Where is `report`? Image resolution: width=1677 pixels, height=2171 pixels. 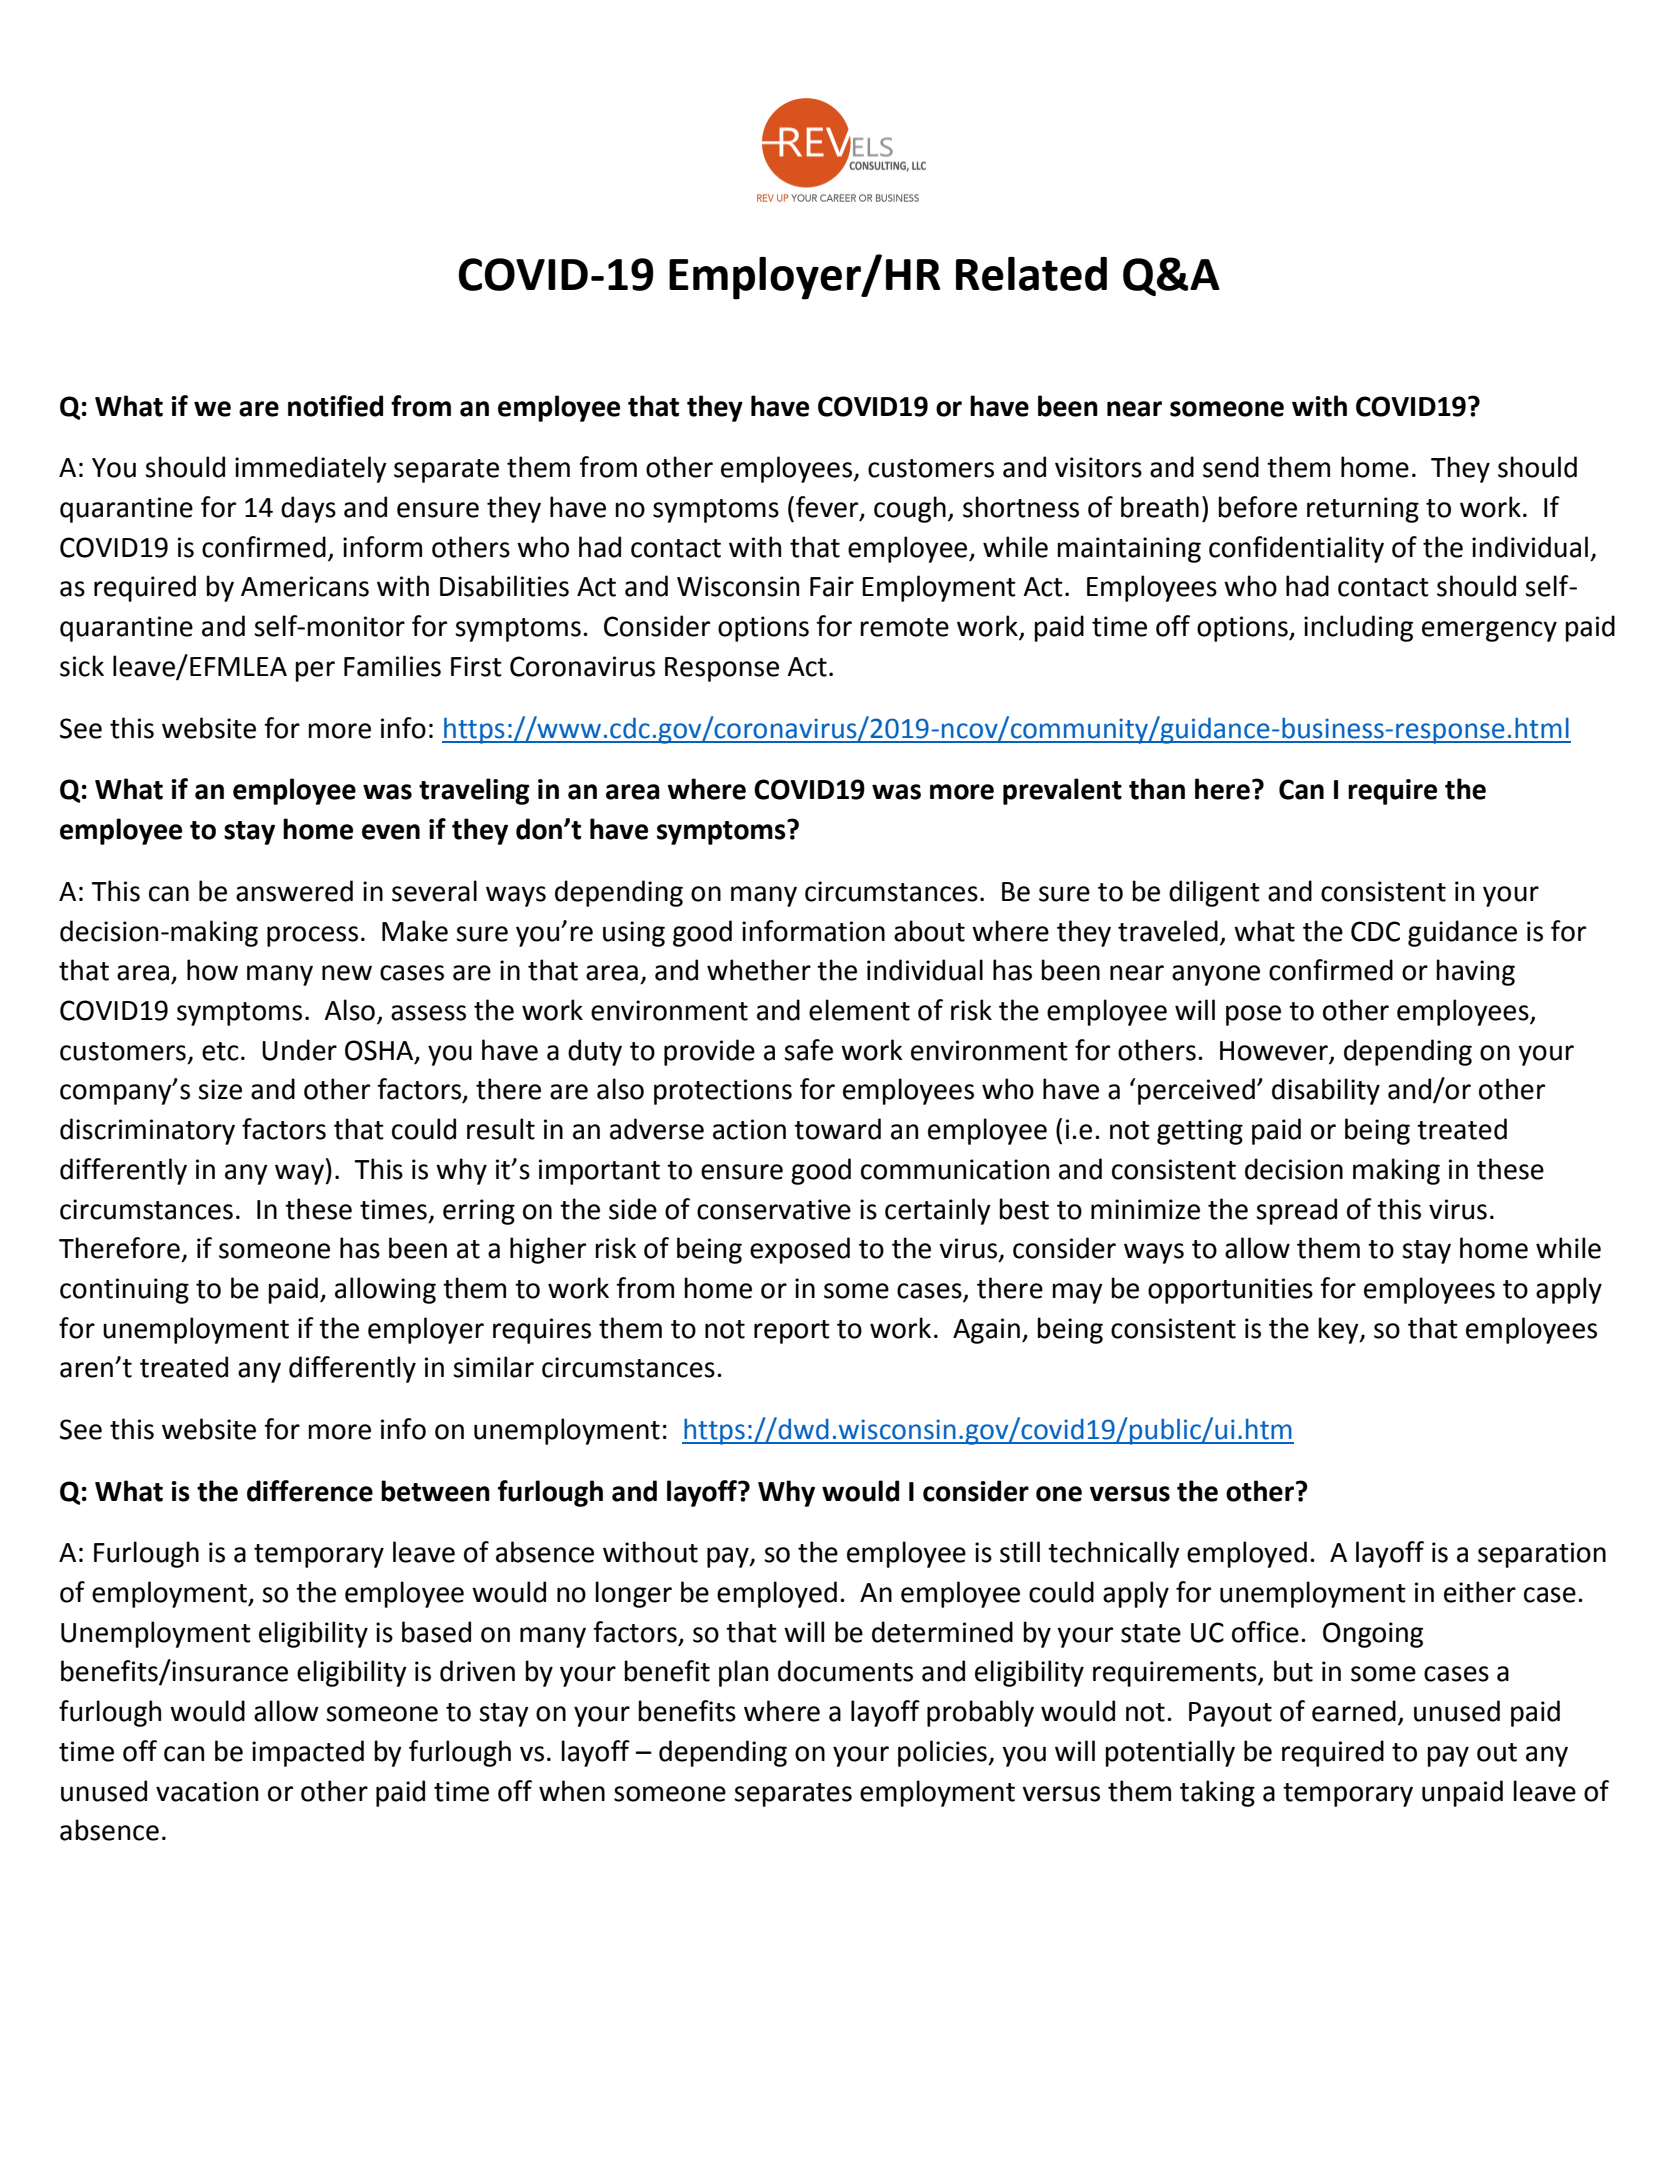 report is located at coordinates (792, 1332).
